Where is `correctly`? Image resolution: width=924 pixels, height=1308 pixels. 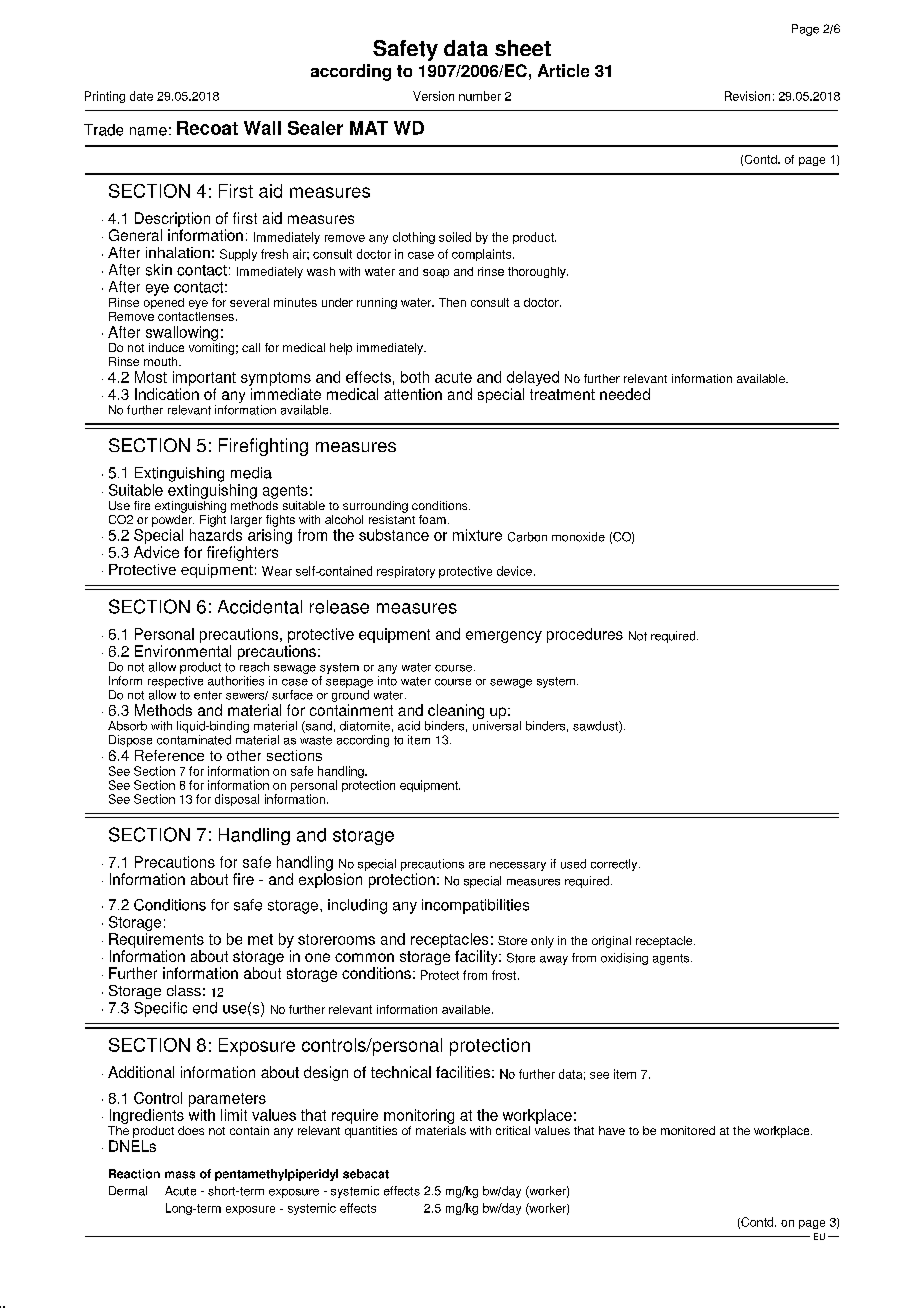 correctly is located at coordinates (615, 865).
